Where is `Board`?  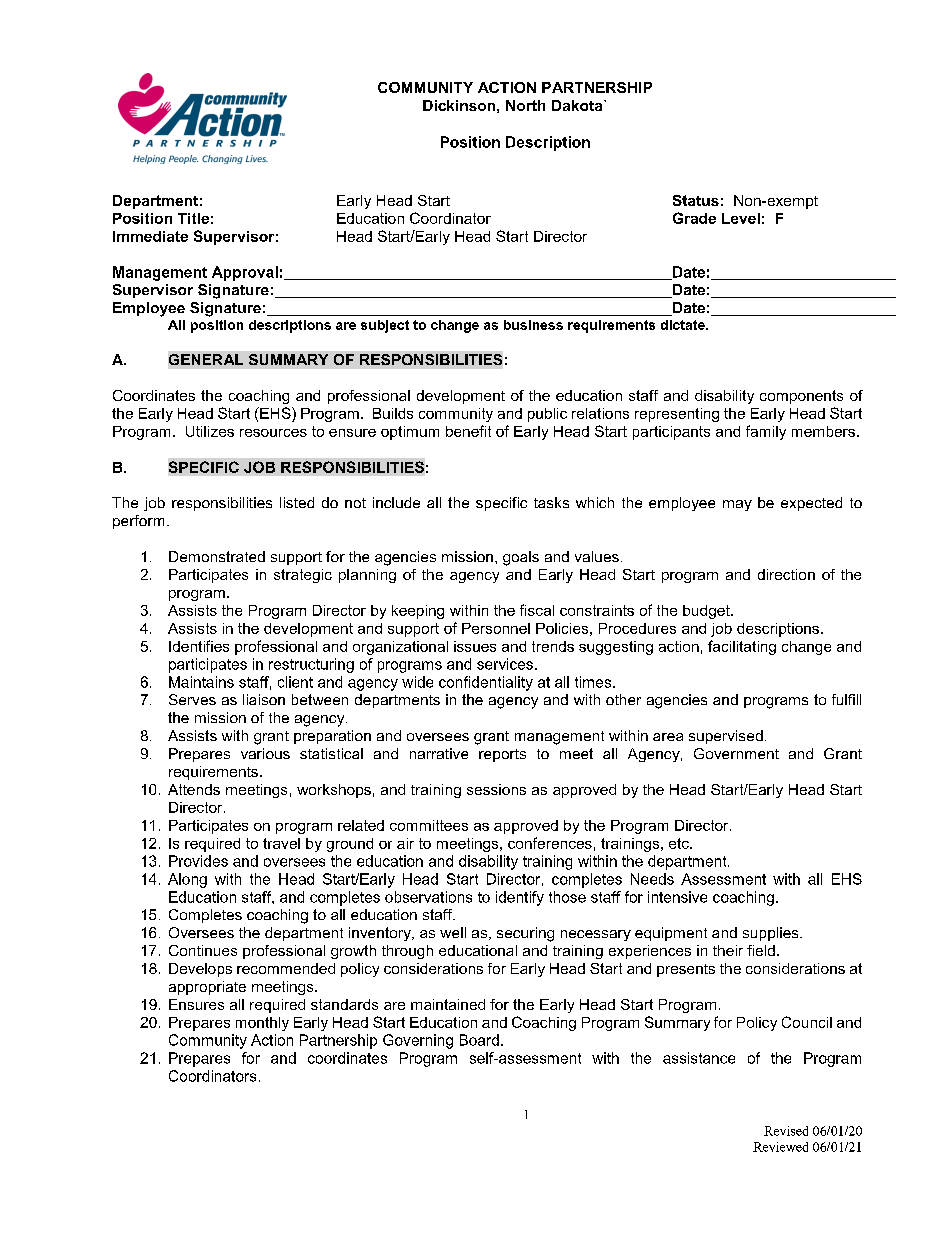 Board is located at coordinates (479, 1040).
